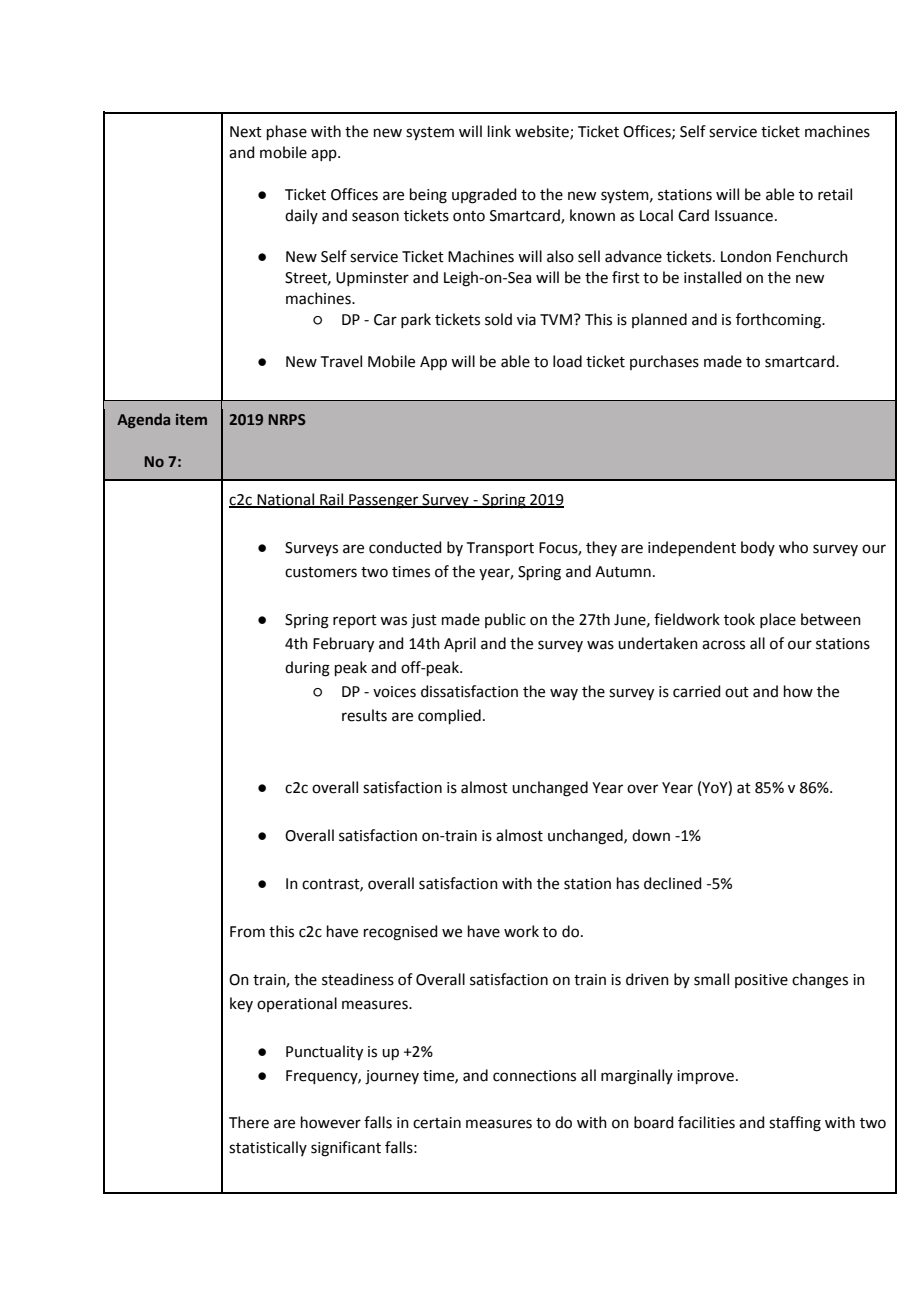  I want to click on body, so click(758, 548).
